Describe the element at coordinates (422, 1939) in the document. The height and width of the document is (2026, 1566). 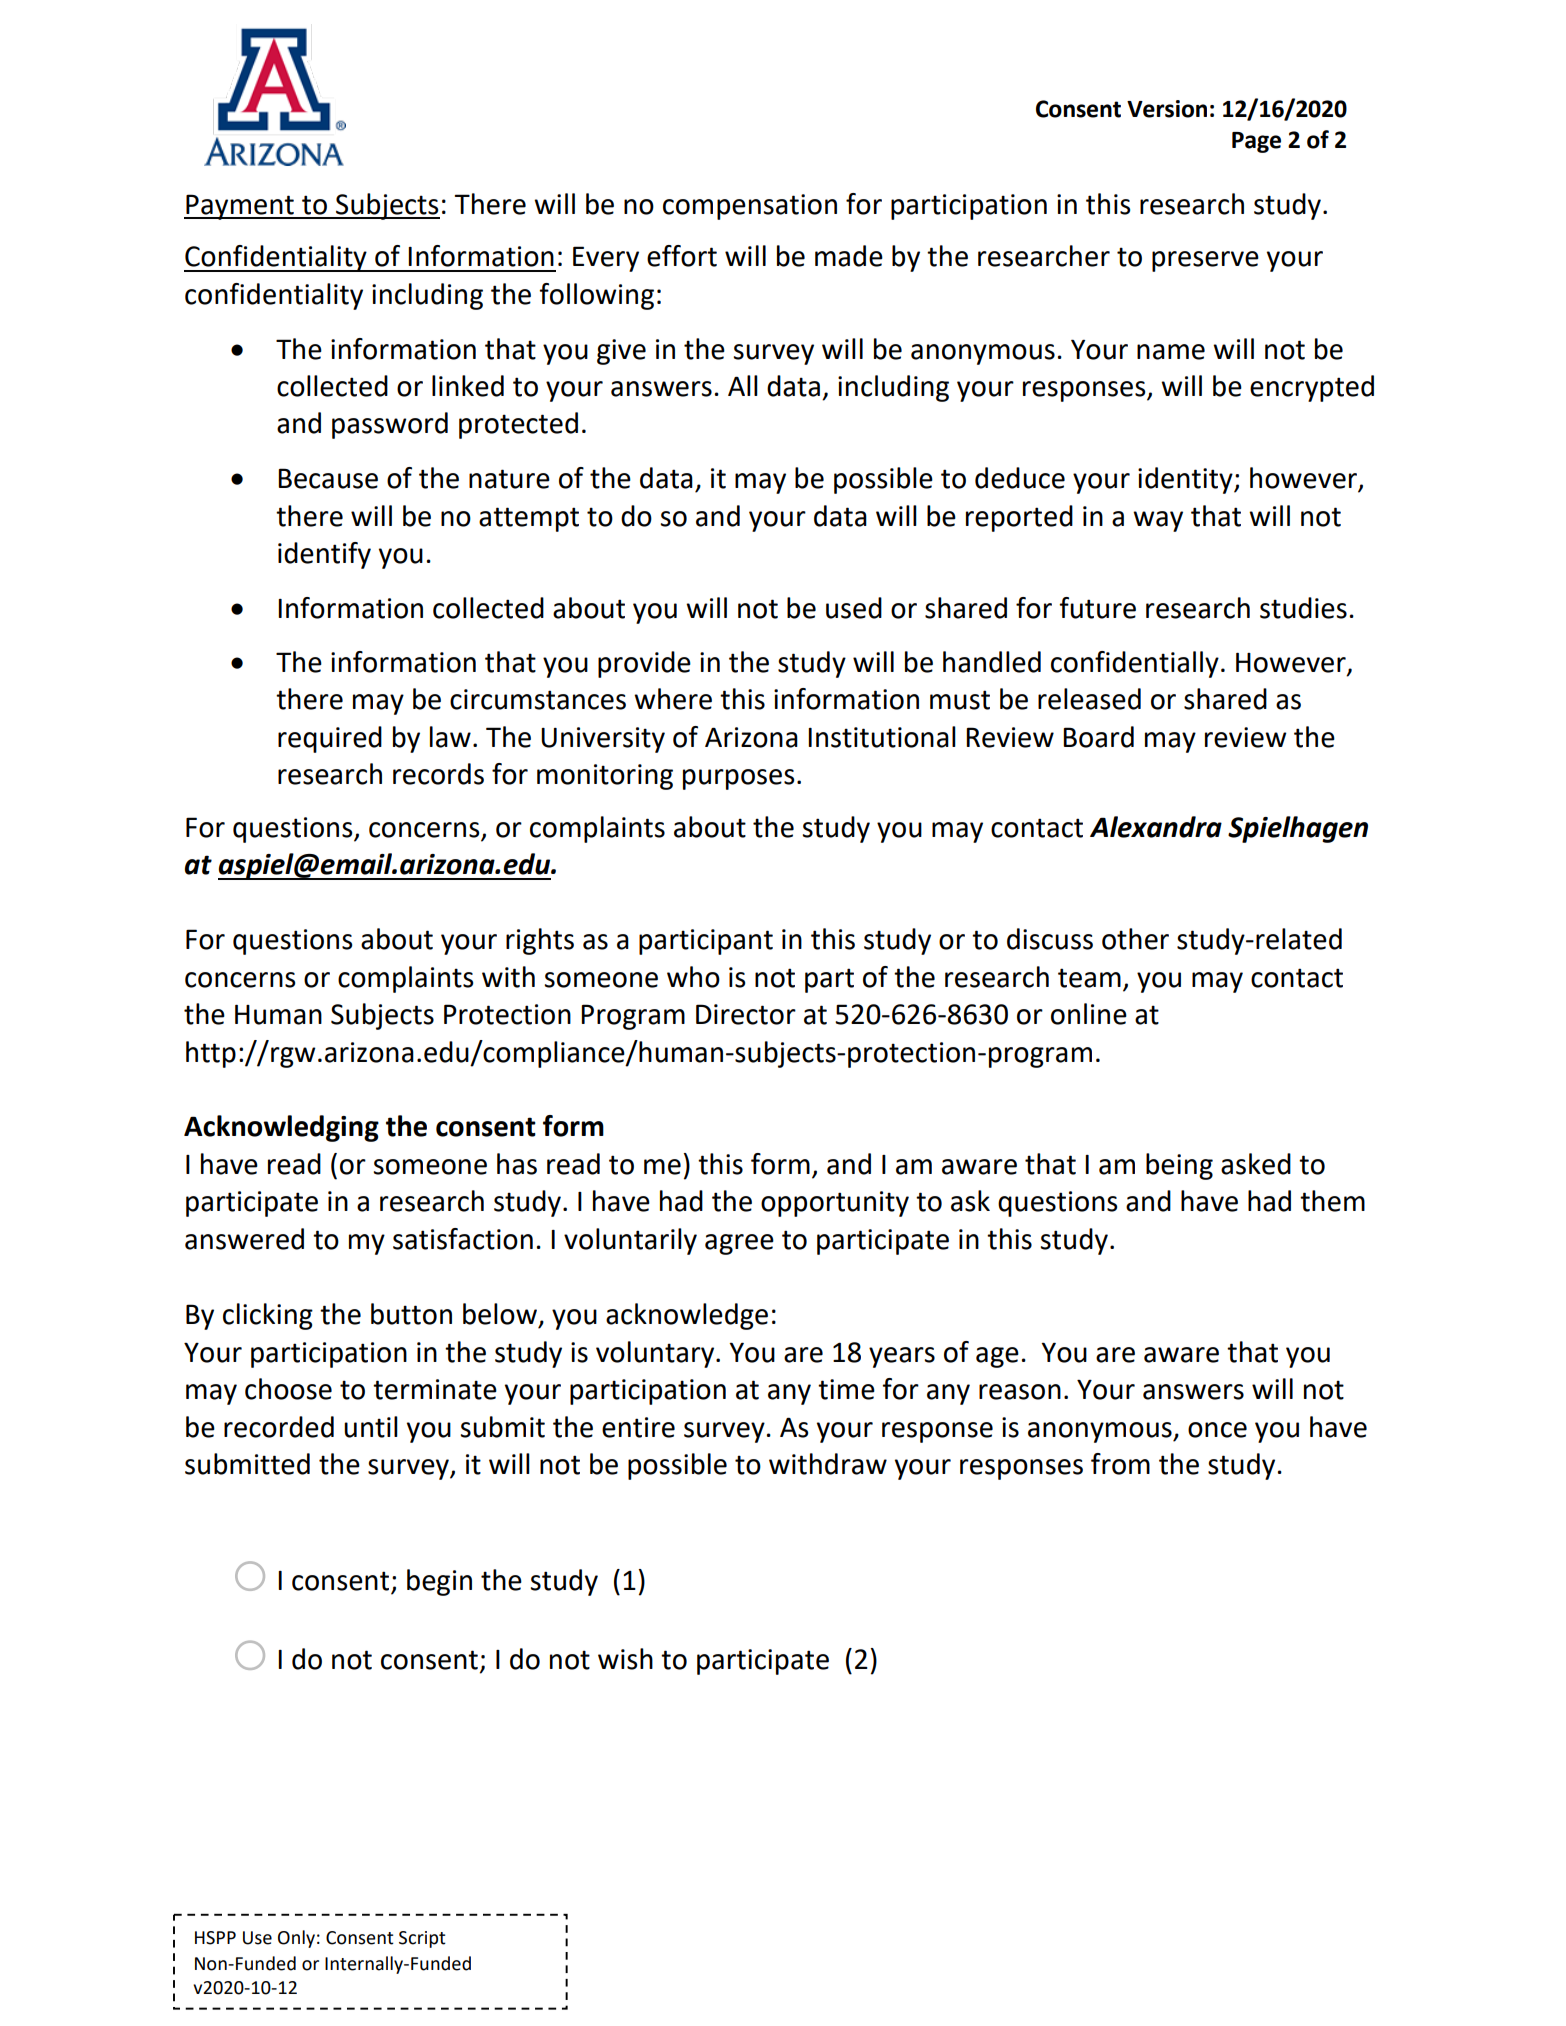
I see `Script` at that location.
